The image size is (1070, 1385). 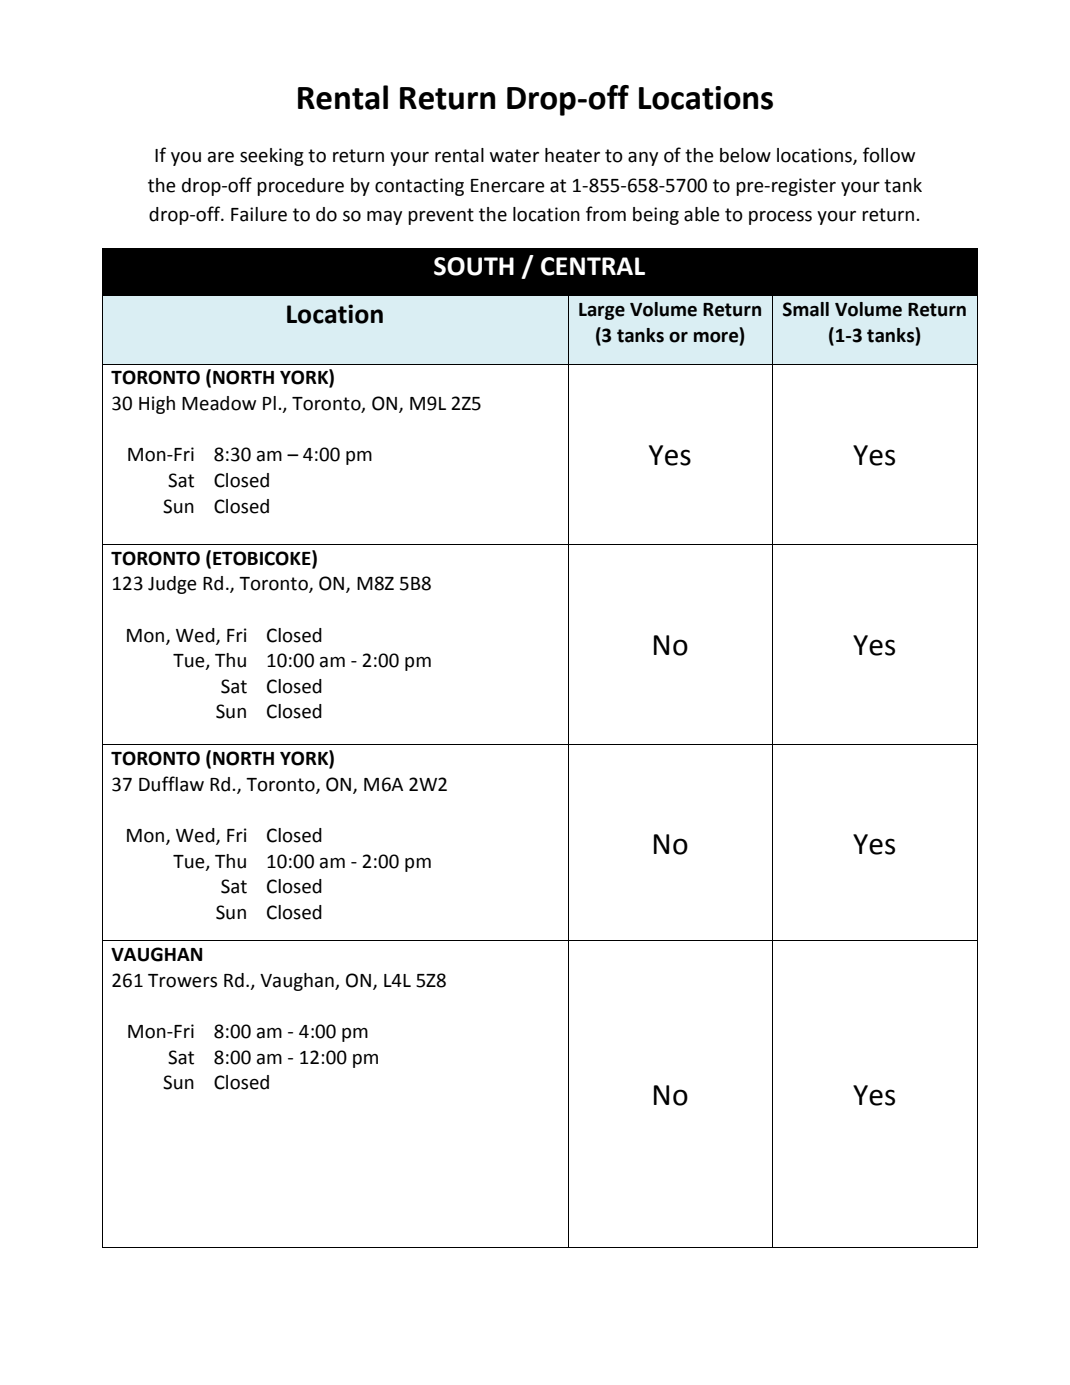 What do you see at coordinates (474, 266) in the image?
I see `SOUTH` at bounding box center [474, 266].
